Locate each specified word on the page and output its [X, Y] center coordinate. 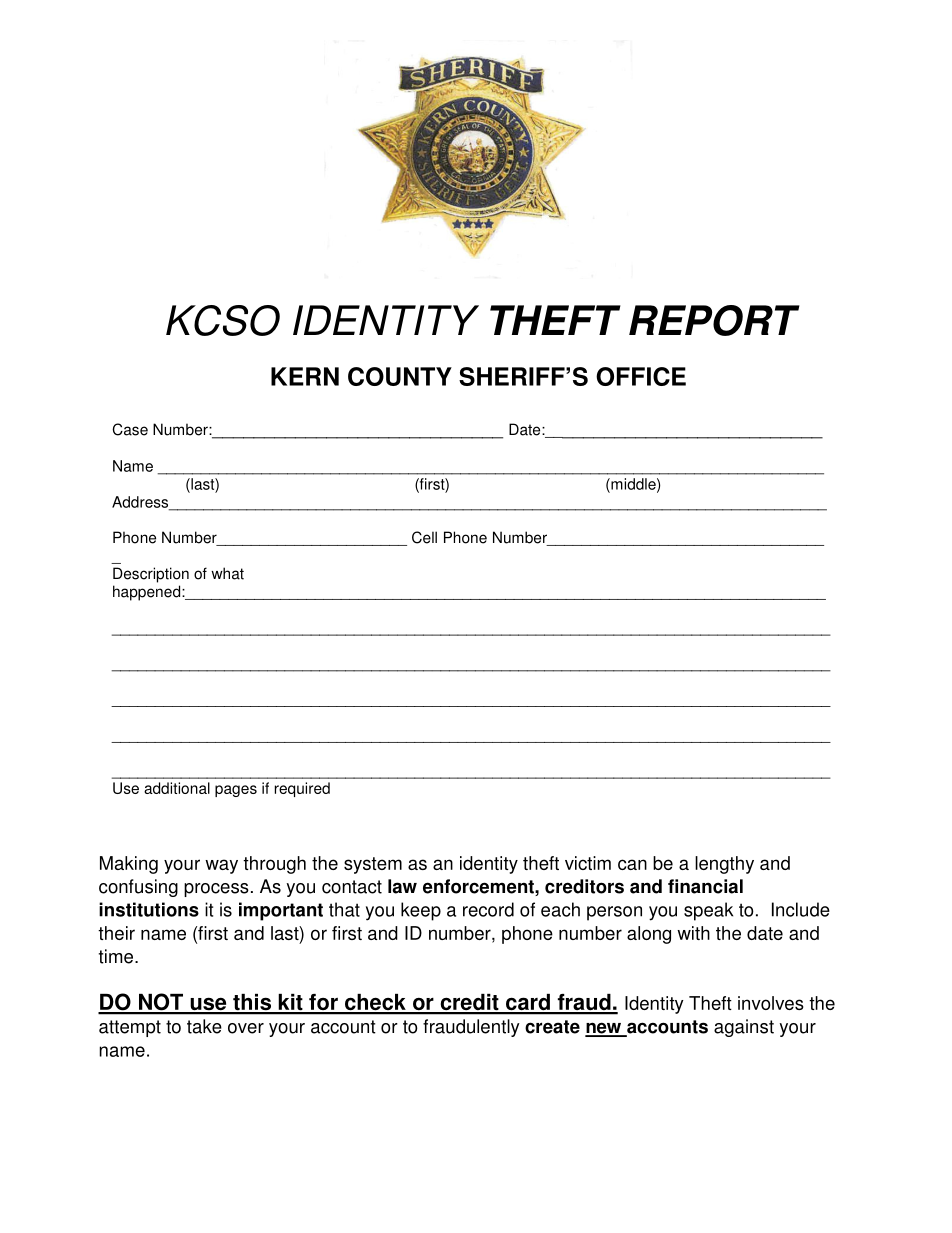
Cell [424, 537]
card [528, 1003]
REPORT [714, 320]
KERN [305, 376]
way [221, 866]
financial [705, 886]
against [744, 1028]
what [227, 573]
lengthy [724, 865]
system [373, 865]
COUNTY [400, 376]
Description [151, 575]
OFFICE [641, 376]
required [302, 789]
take [204, 1026]
